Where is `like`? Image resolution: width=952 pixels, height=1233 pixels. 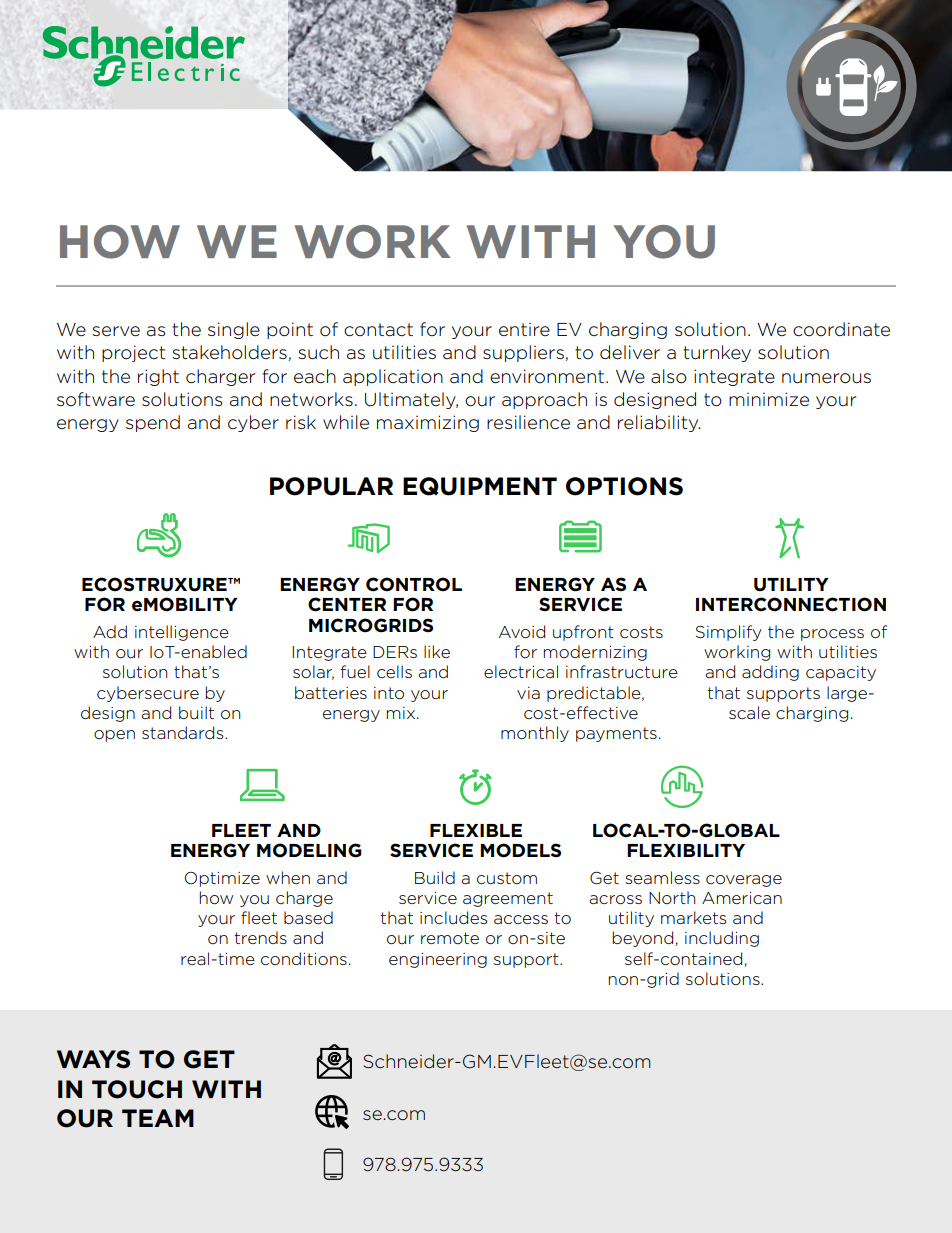 like is located at coordinates (437, 651).
